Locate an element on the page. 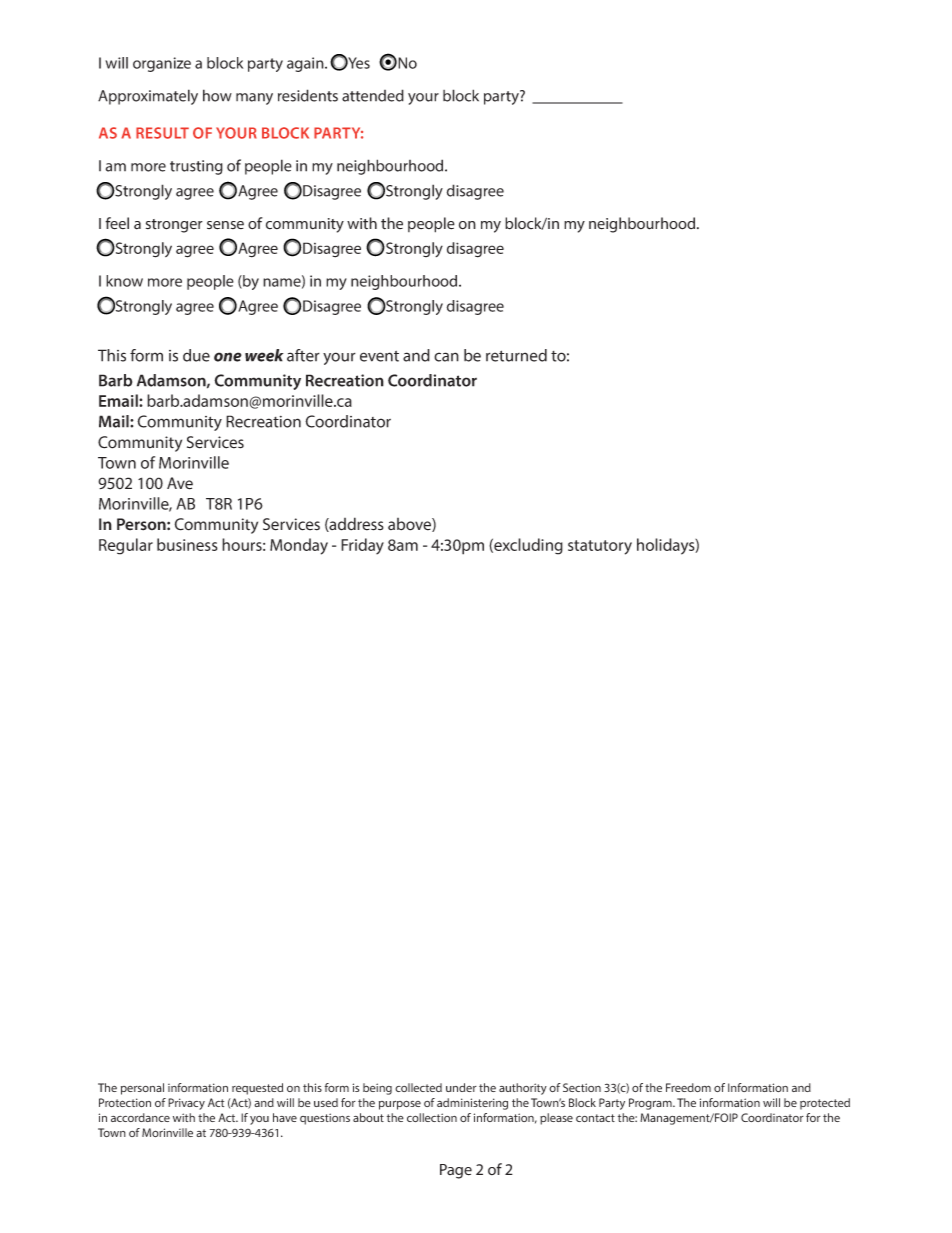 This page has width=952, height=1233. how is located at coordinates (217, 95).
